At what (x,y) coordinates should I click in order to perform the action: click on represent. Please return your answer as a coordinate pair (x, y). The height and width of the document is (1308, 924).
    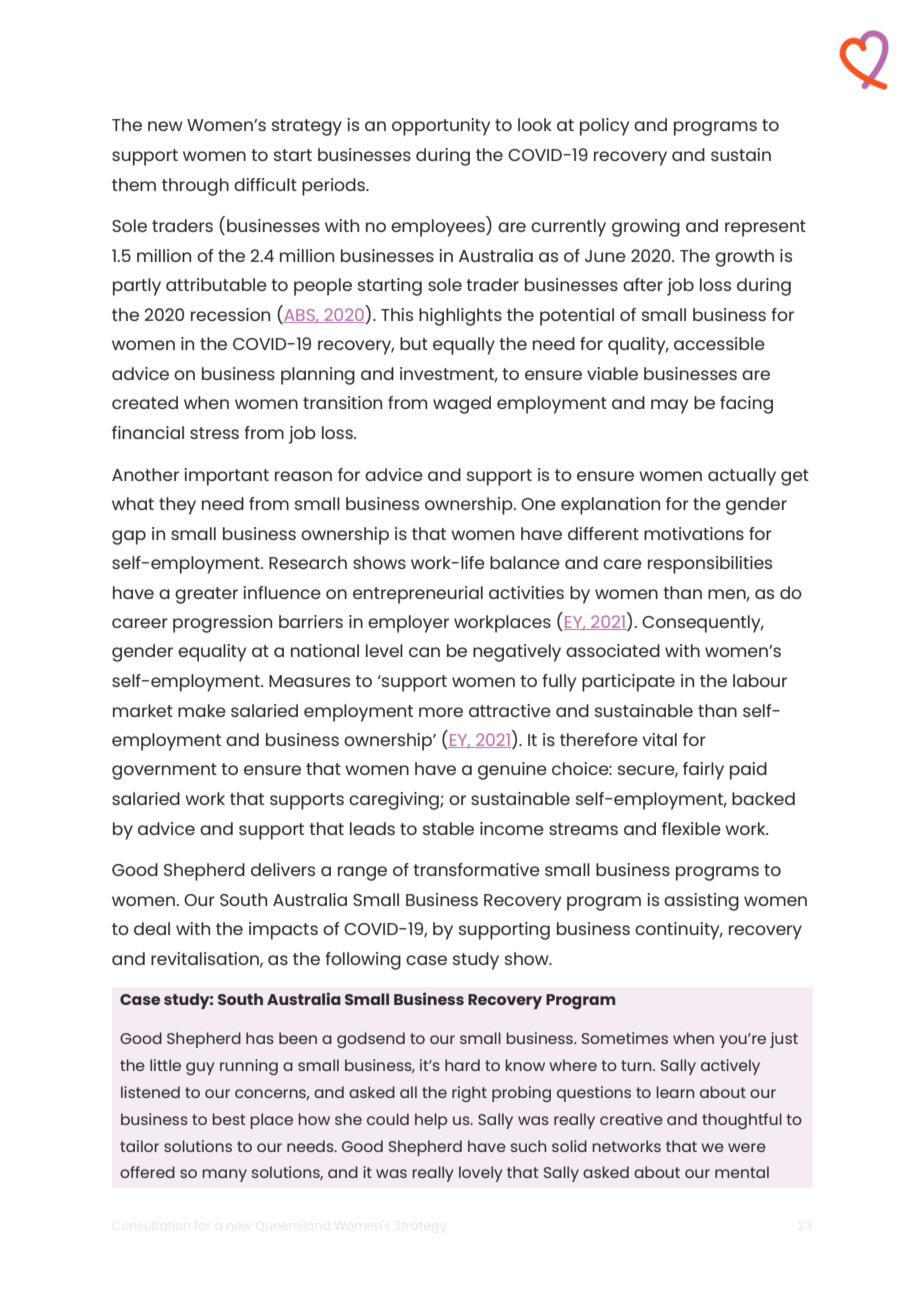
    Looking at the image, I should click on (765, 228).
